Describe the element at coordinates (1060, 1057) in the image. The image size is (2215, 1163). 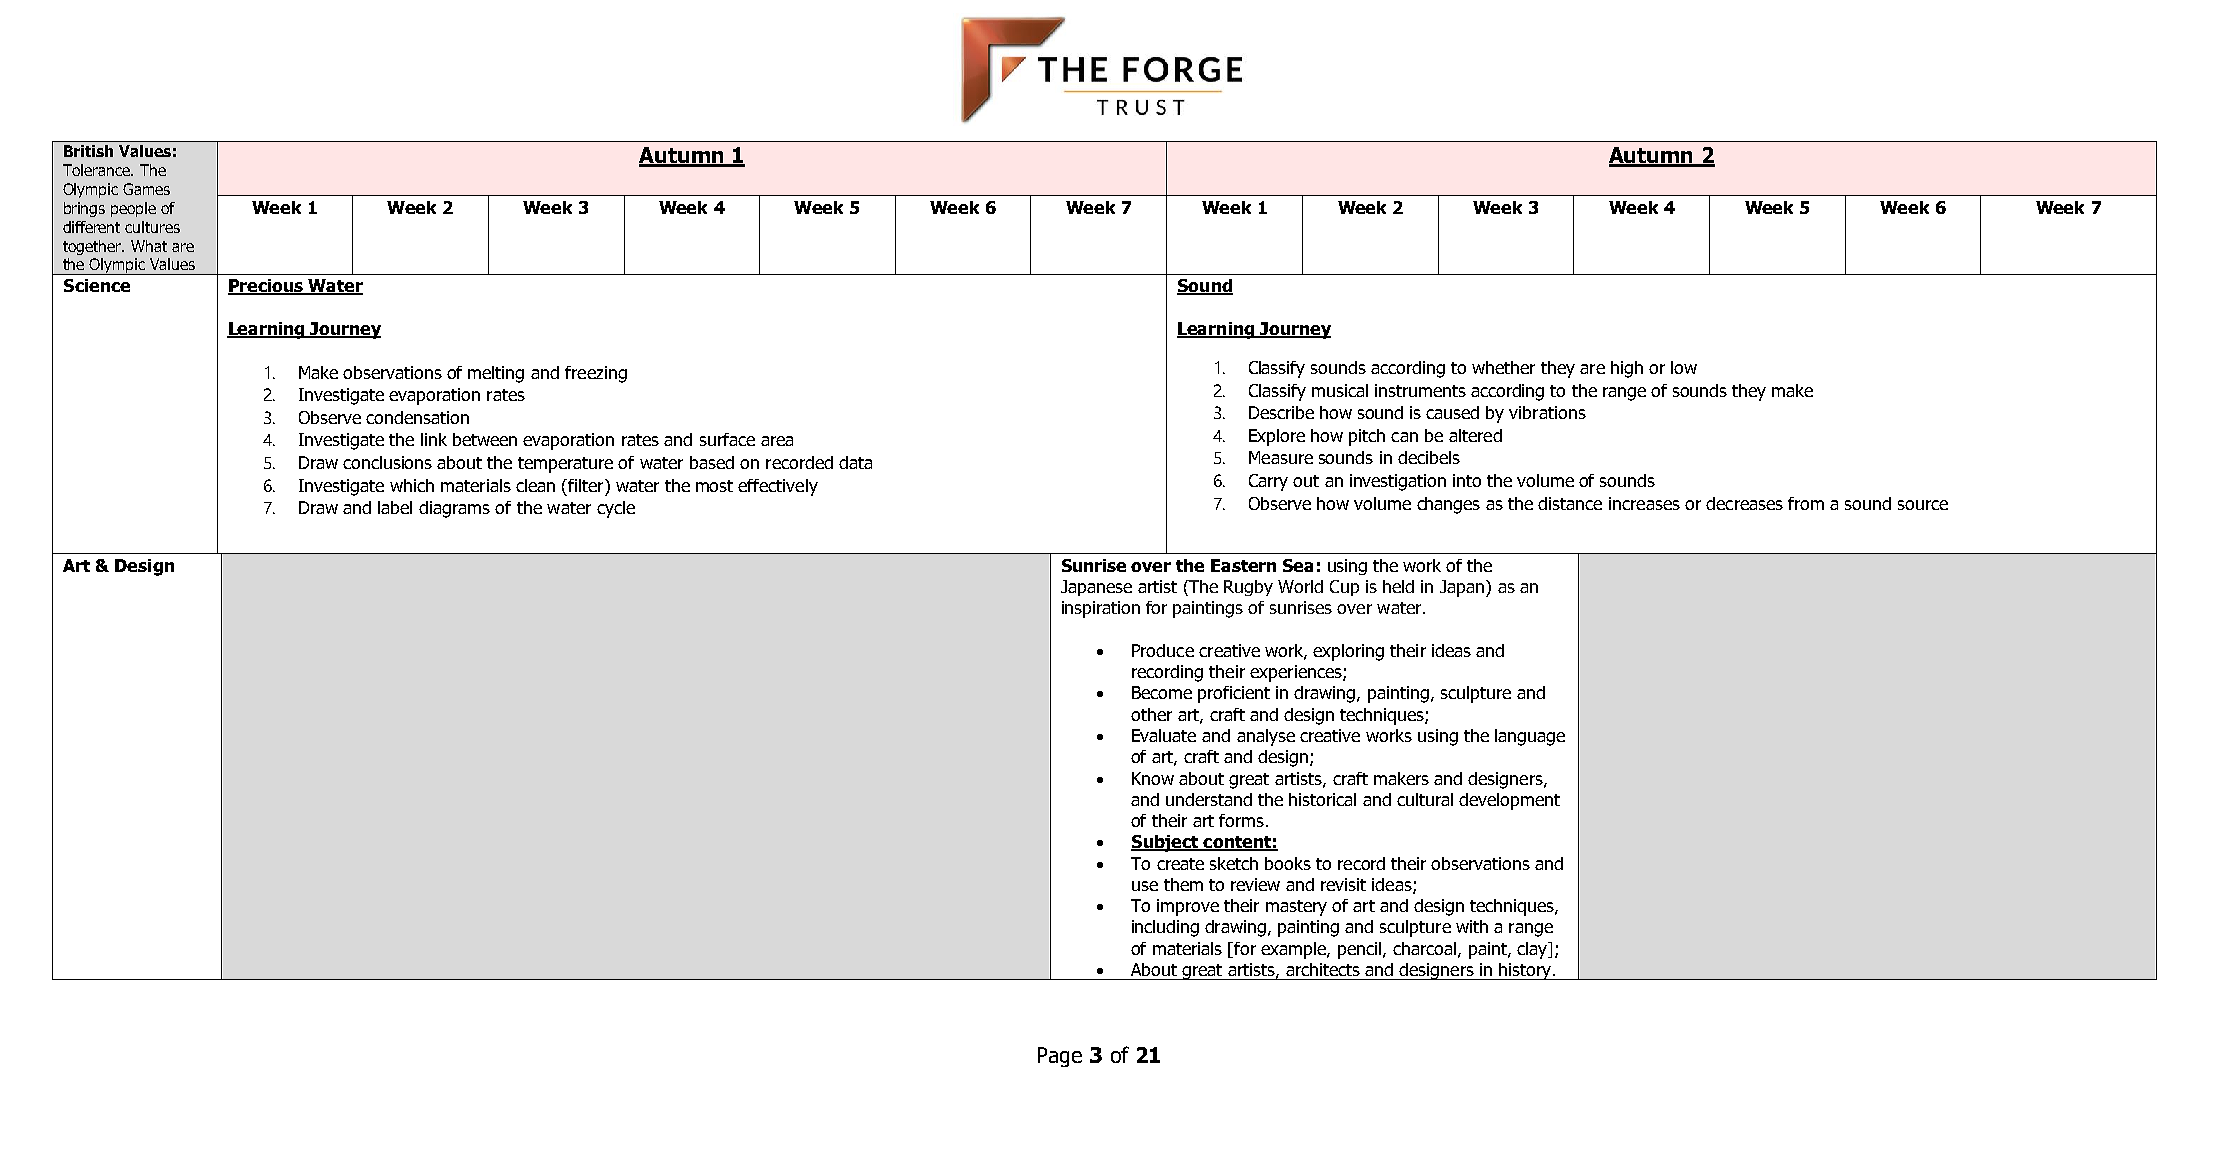
I see `Page` at that location.
